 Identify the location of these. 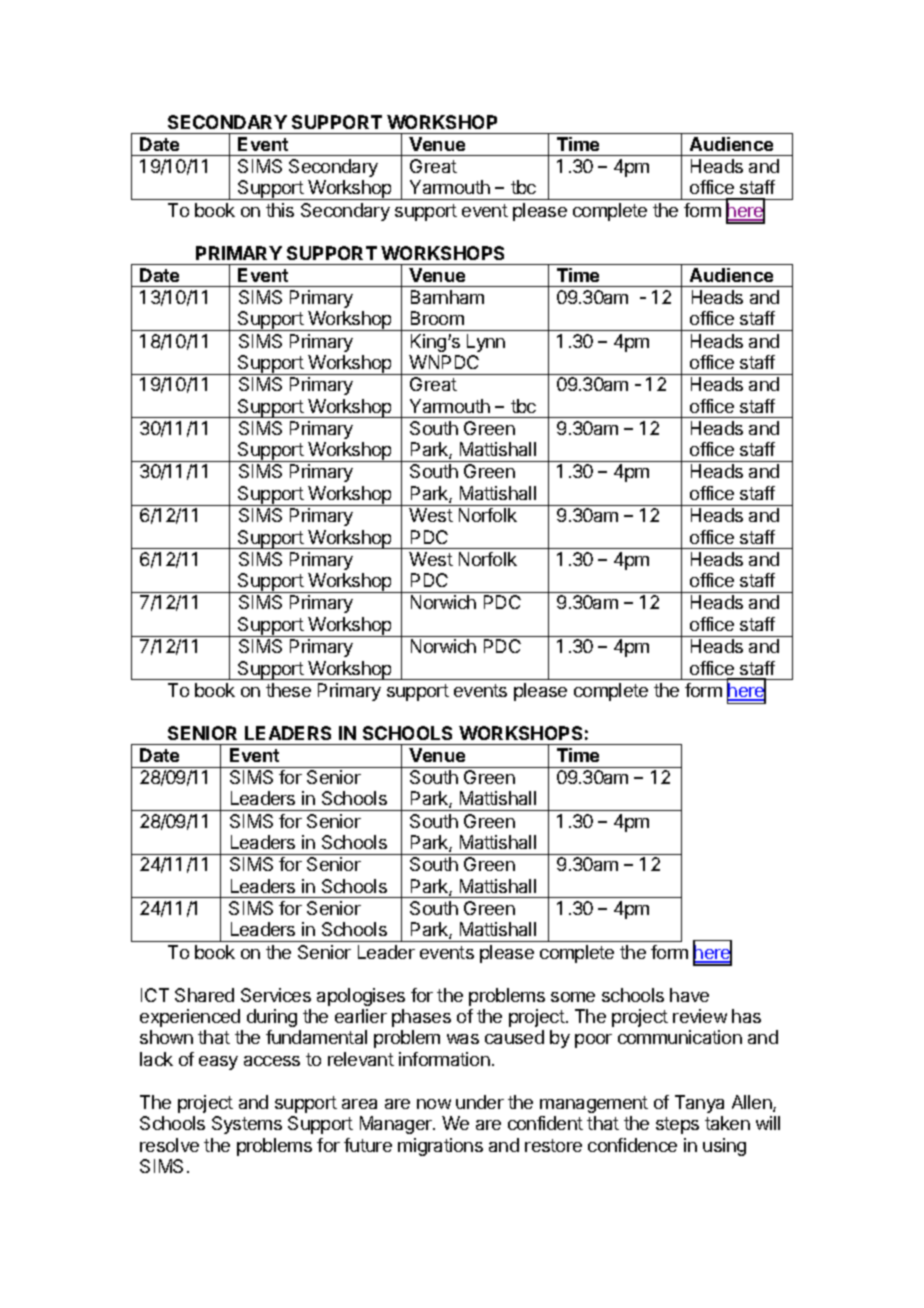
(288, 690).
